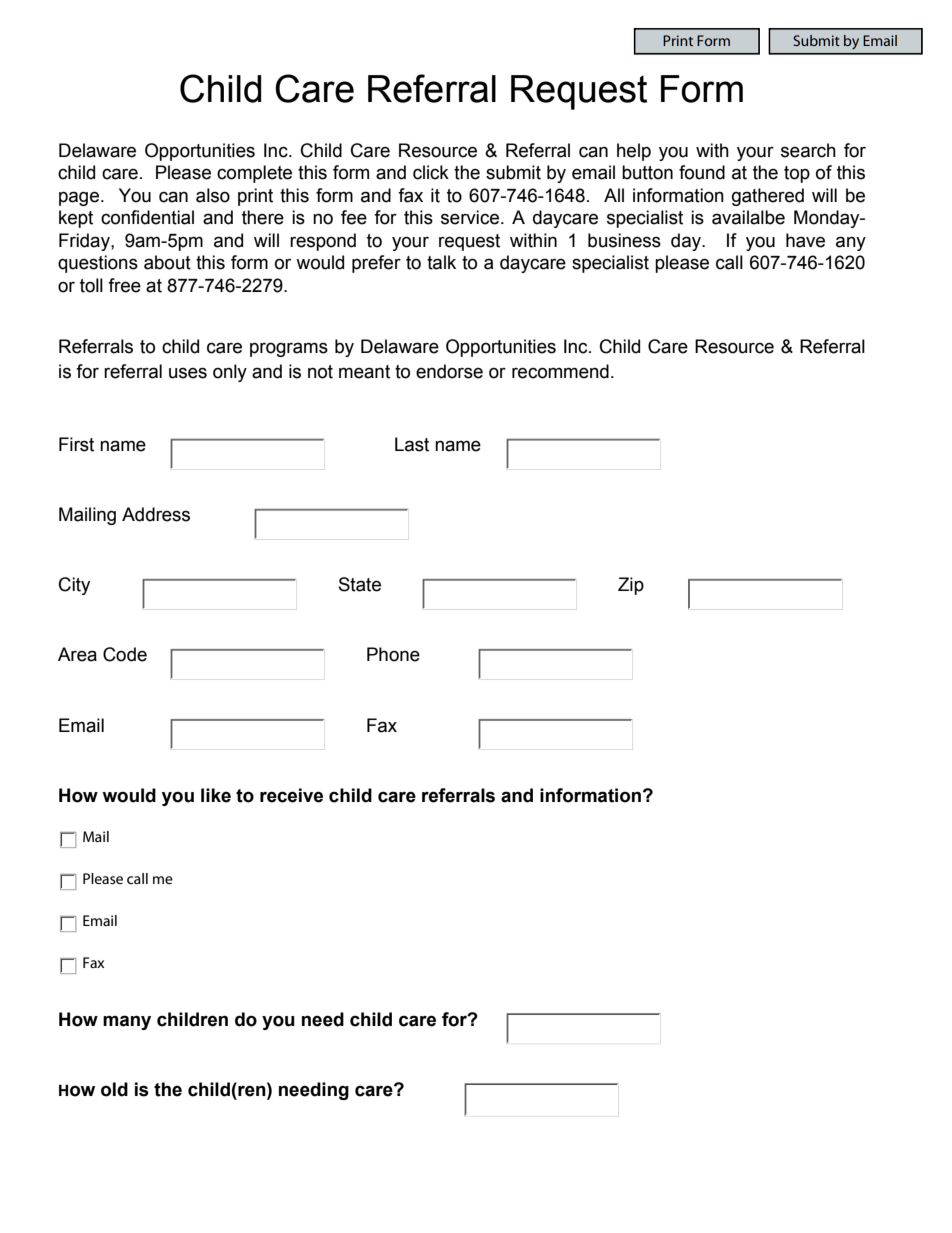 The image size is (952, 1233). Describe the element at coordinates (393, 654) in the page. I see `Phone` at that location.
